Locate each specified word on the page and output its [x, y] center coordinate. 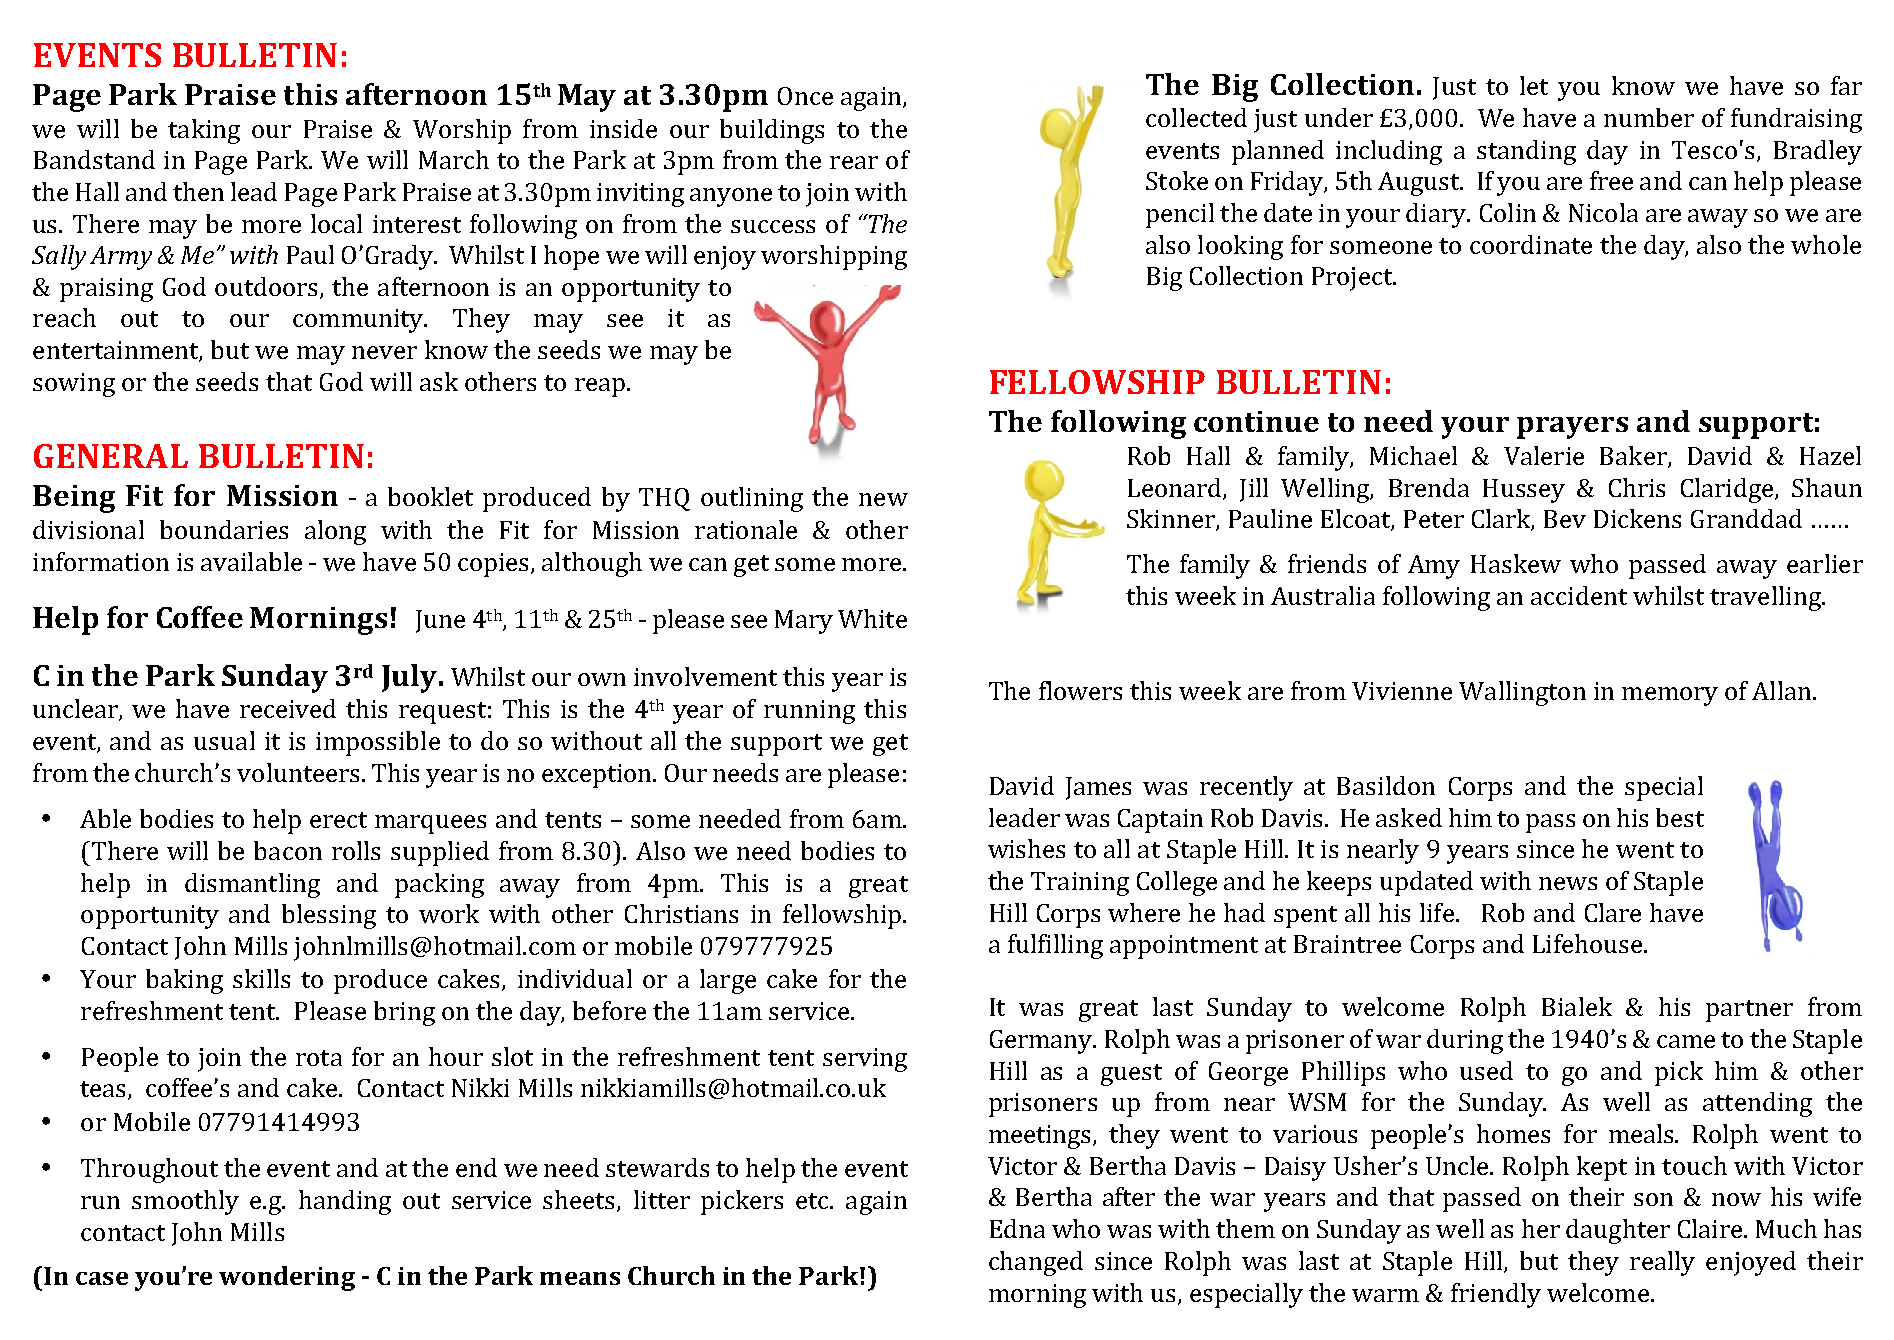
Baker [1634, 456]
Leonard [1176, 488]
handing [345, 1202]
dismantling [252, 885]
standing [1526, 152]
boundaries [224, 529]
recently [1246, 788]
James [1098, 788]
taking [204, 131]
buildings [772, 131]
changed [1036, 1263]
